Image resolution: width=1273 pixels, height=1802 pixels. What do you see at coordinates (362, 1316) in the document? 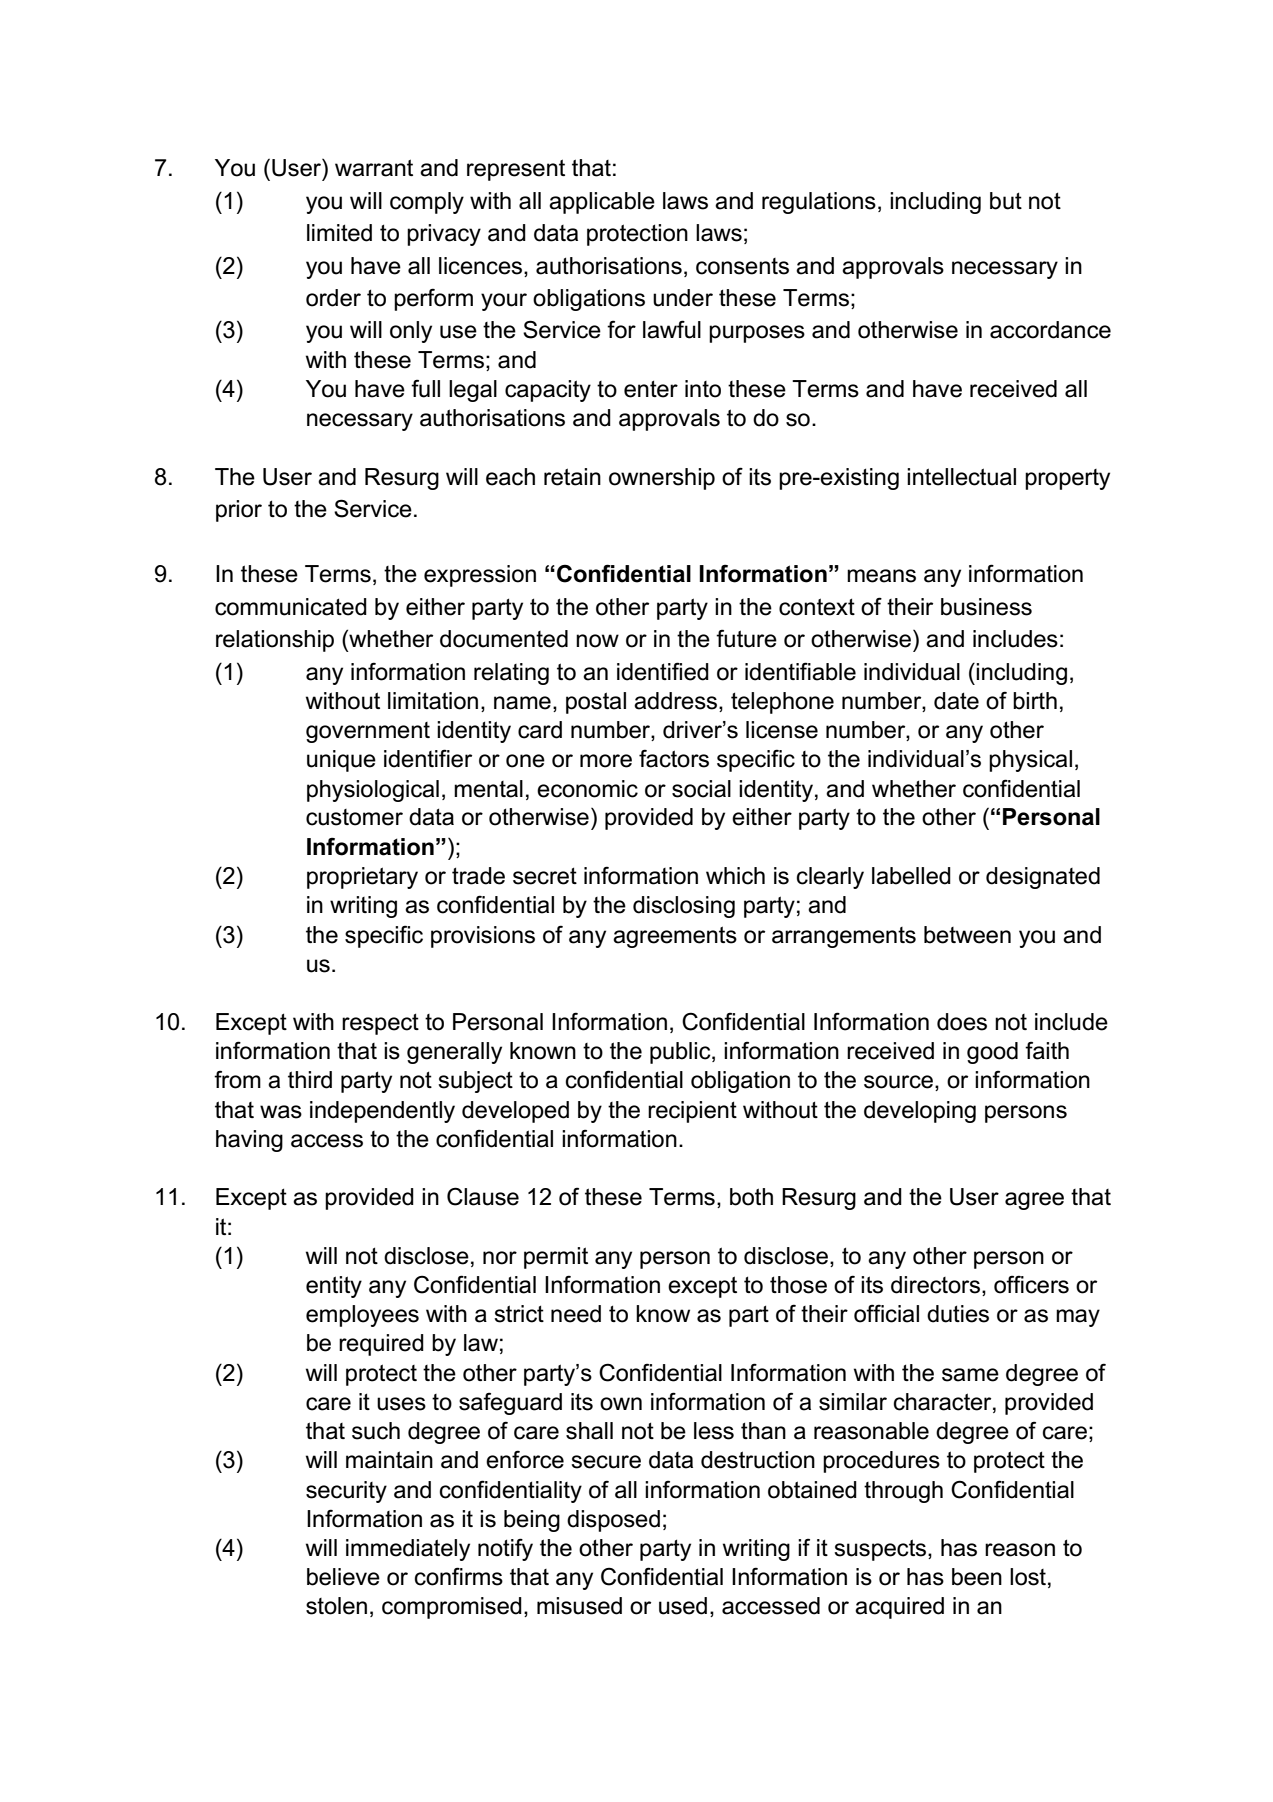
I see `employees` at bounding box center [362, 1316].
